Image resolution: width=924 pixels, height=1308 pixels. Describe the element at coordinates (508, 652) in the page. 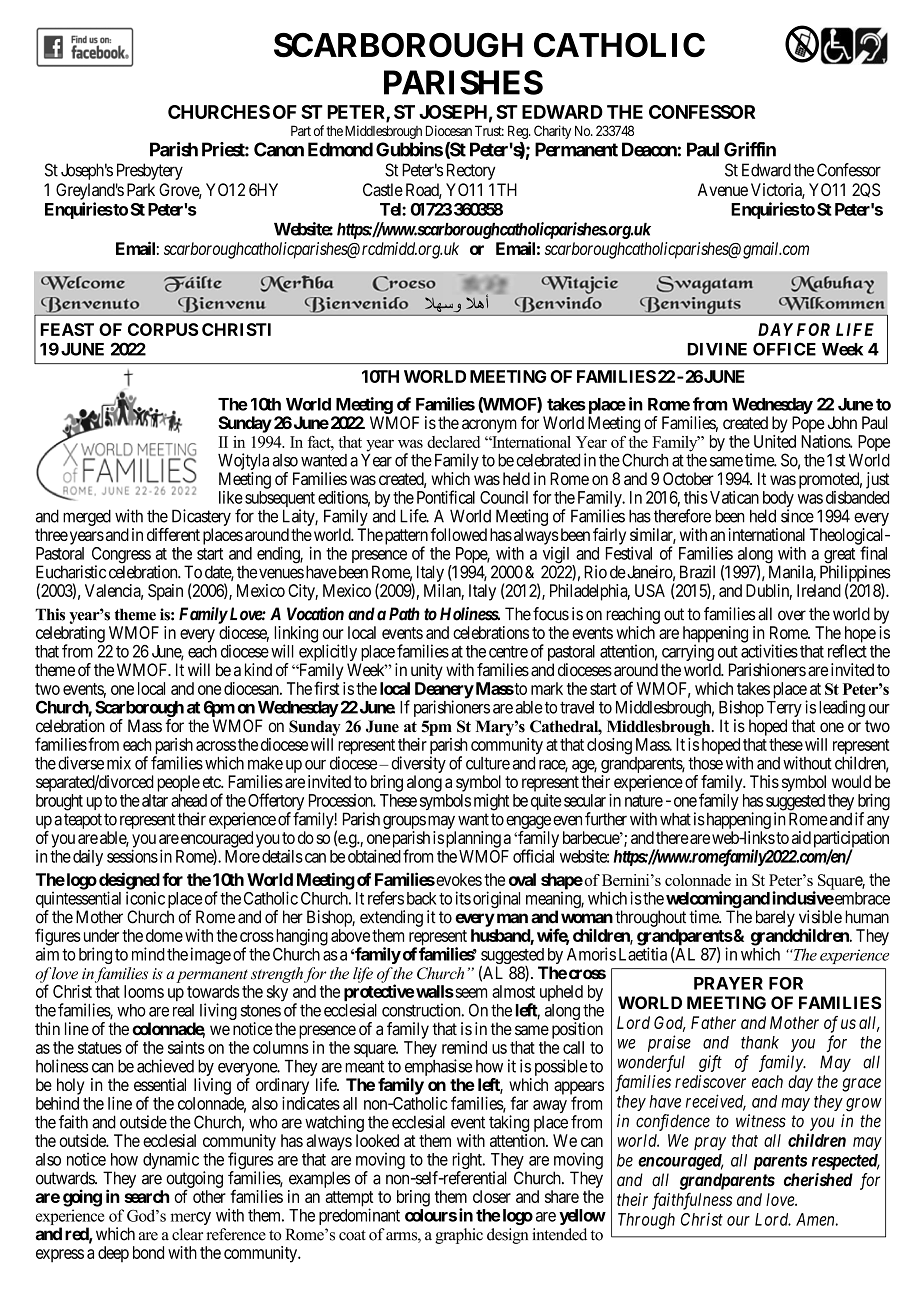

I see `centre` at that location.
